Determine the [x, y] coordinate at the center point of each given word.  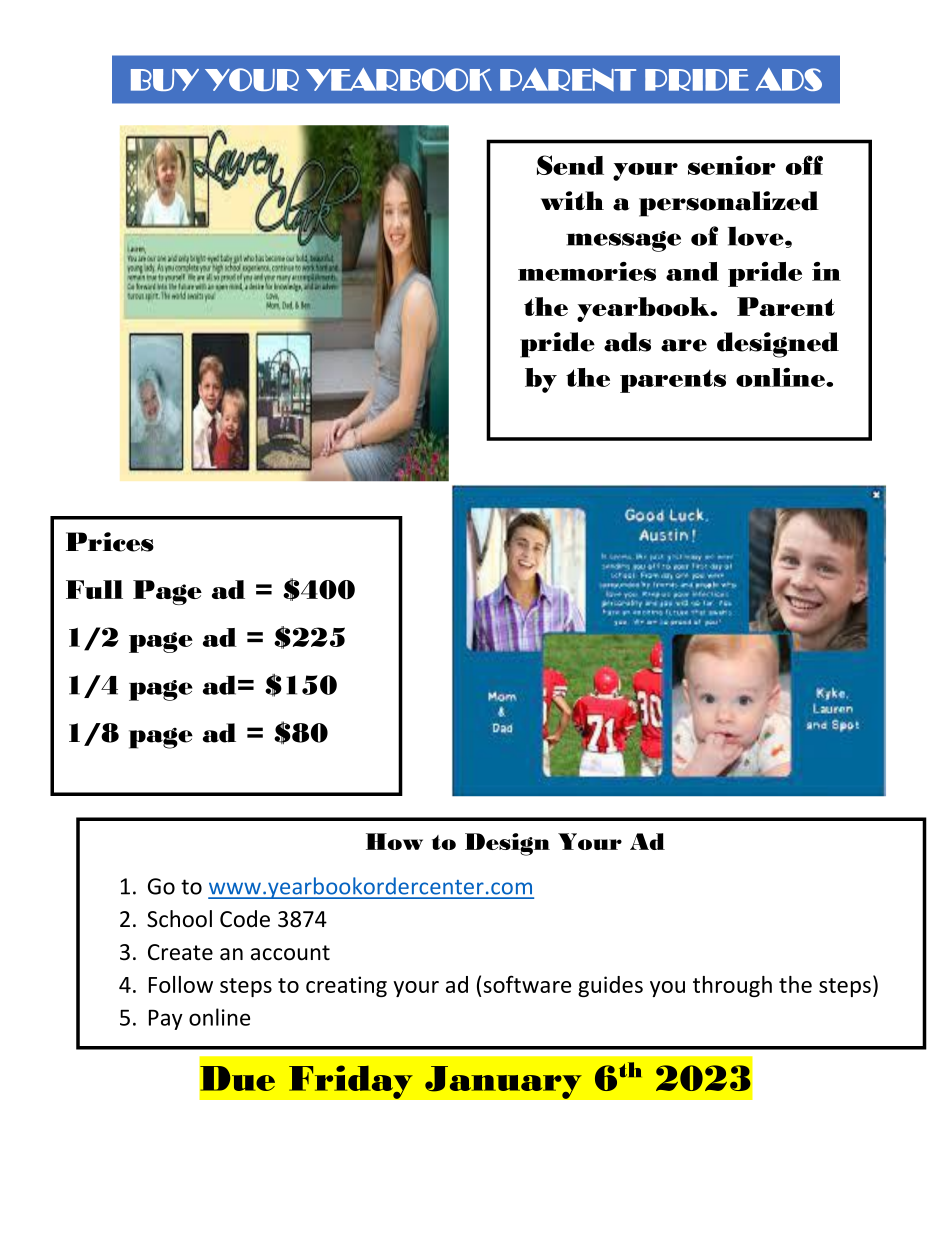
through [732, 986]
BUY [165, 80]
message [623, 241]
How [394, 841]
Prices [110, 542]
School [179, 919]
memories [587, 271]
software [527, 984]
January [503, 1082]
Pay [166, 1019]
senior [732, 165]
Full [94, 589]
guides [610, 986]
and [692, 271]
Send [570, 165]
